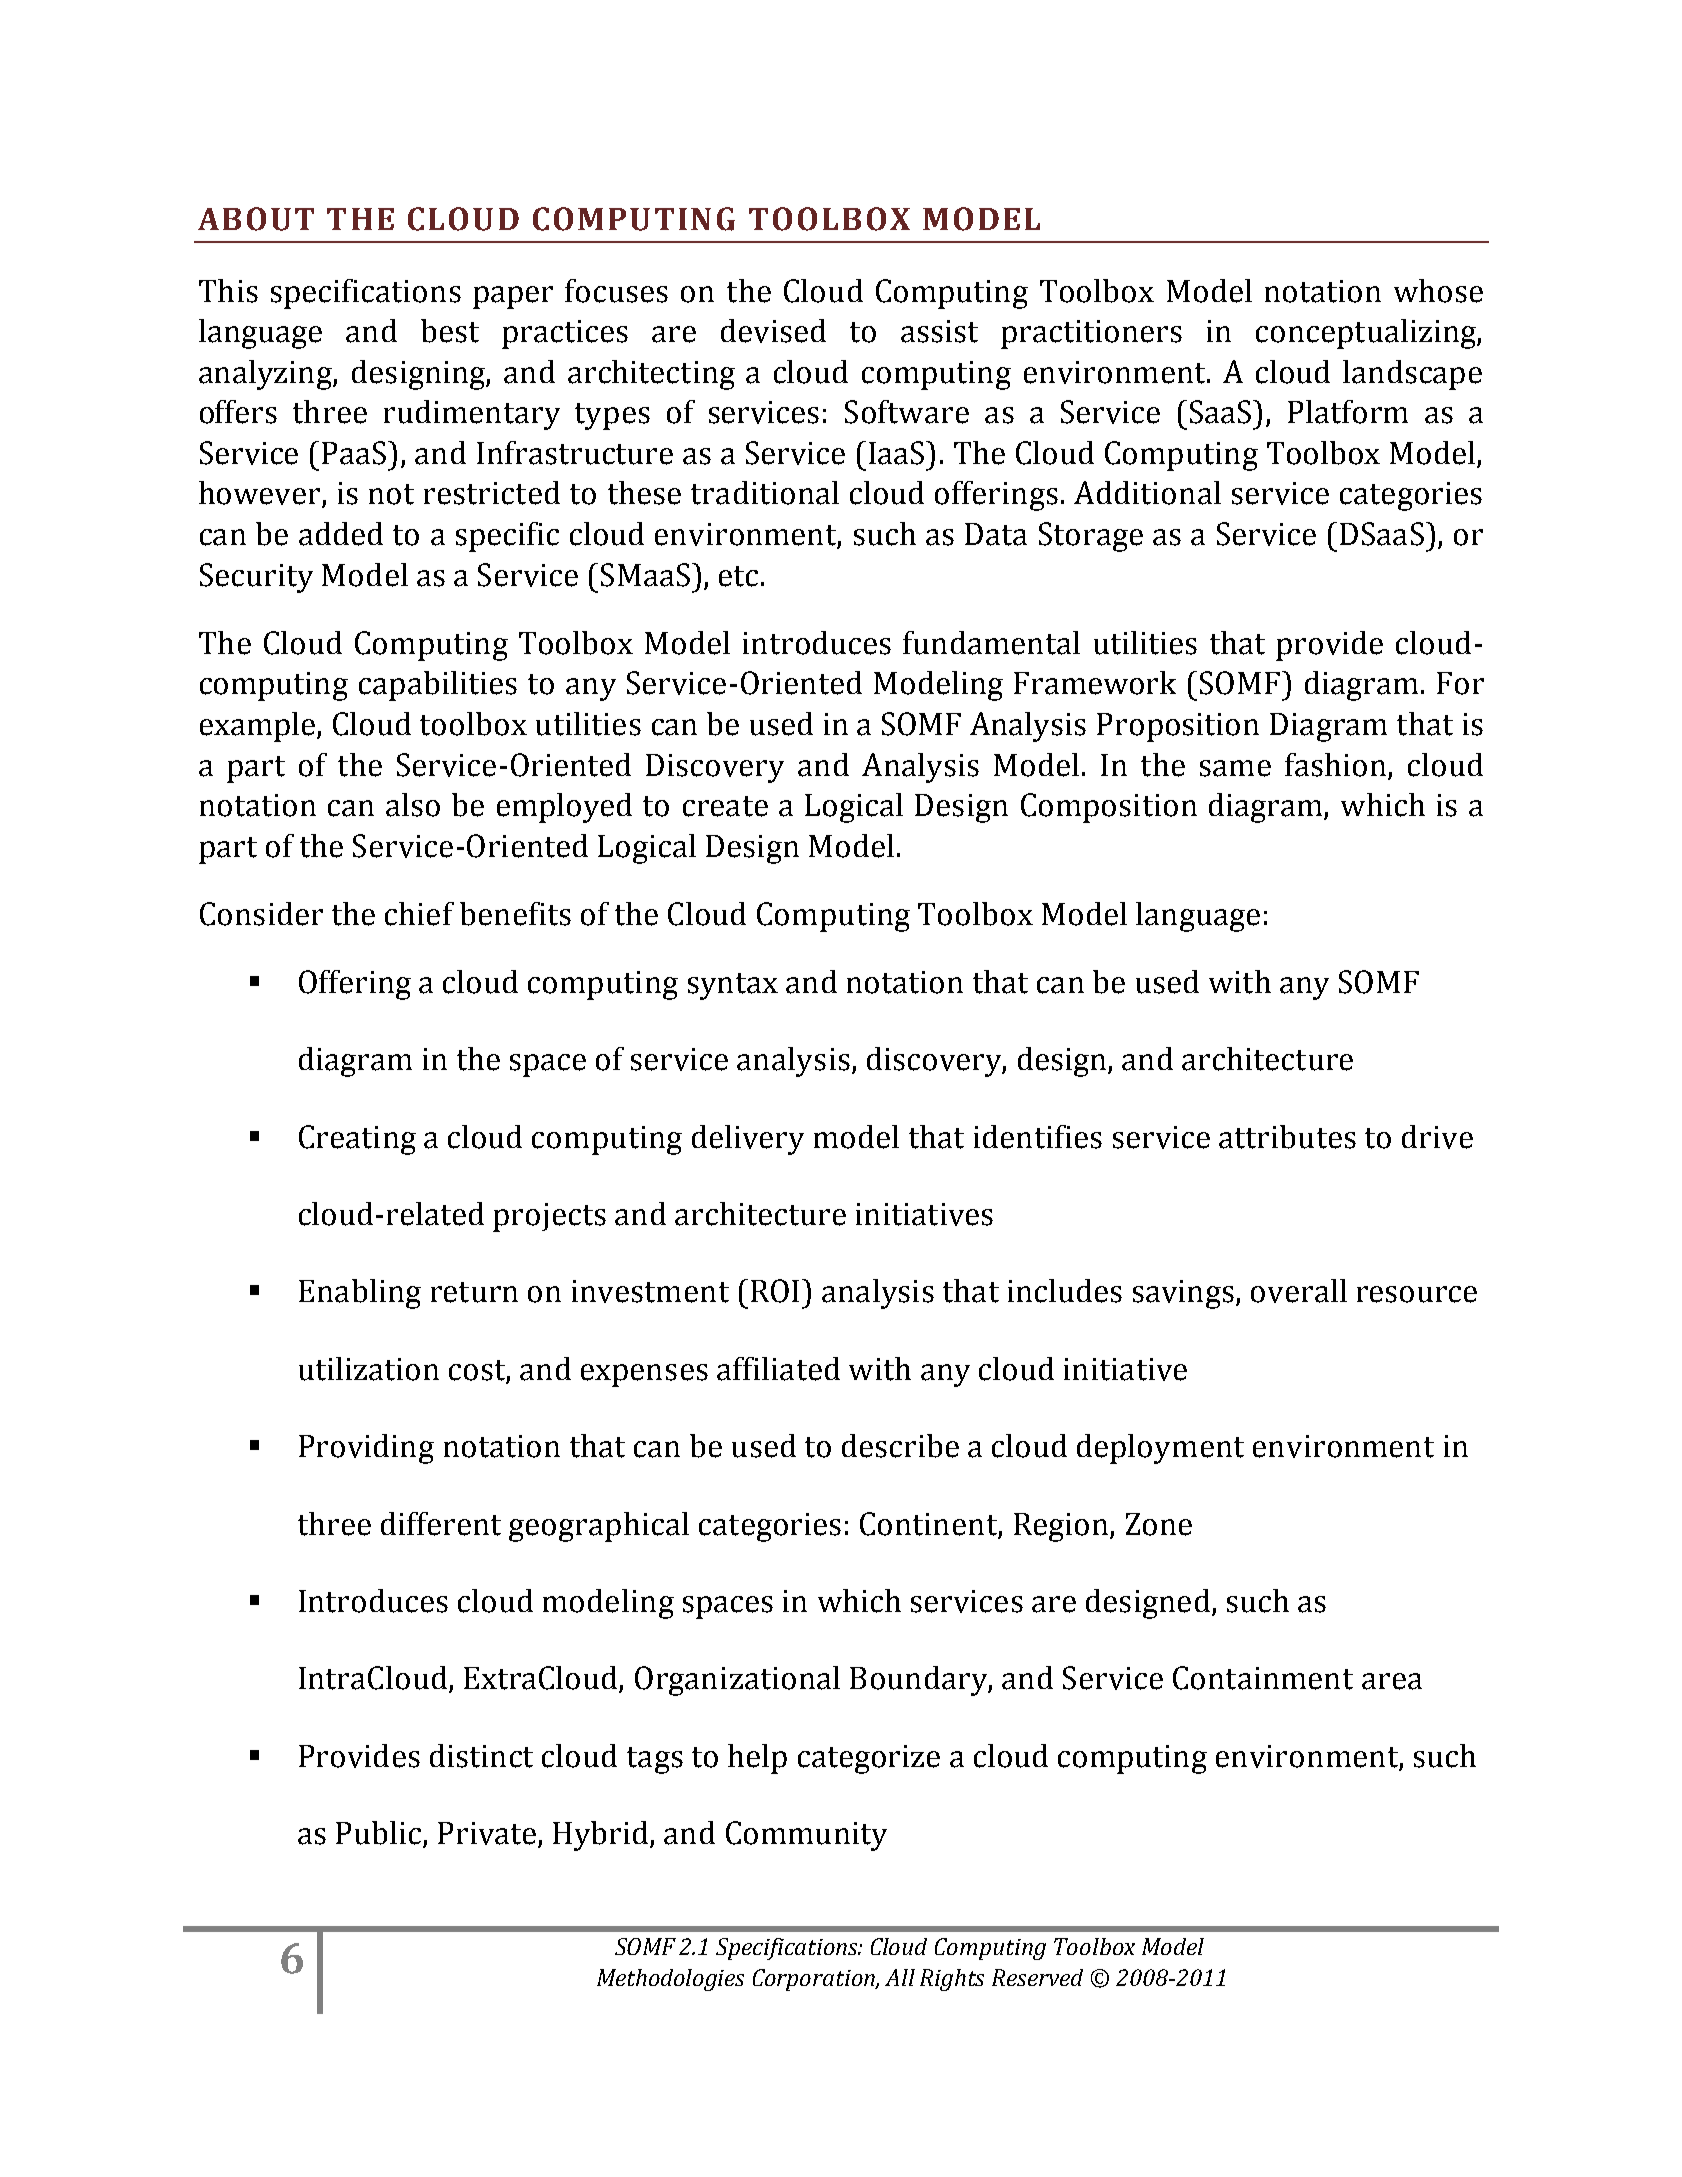  Describe the element at coordinates (806, 1836) in the document. I see `Community` at that location.
